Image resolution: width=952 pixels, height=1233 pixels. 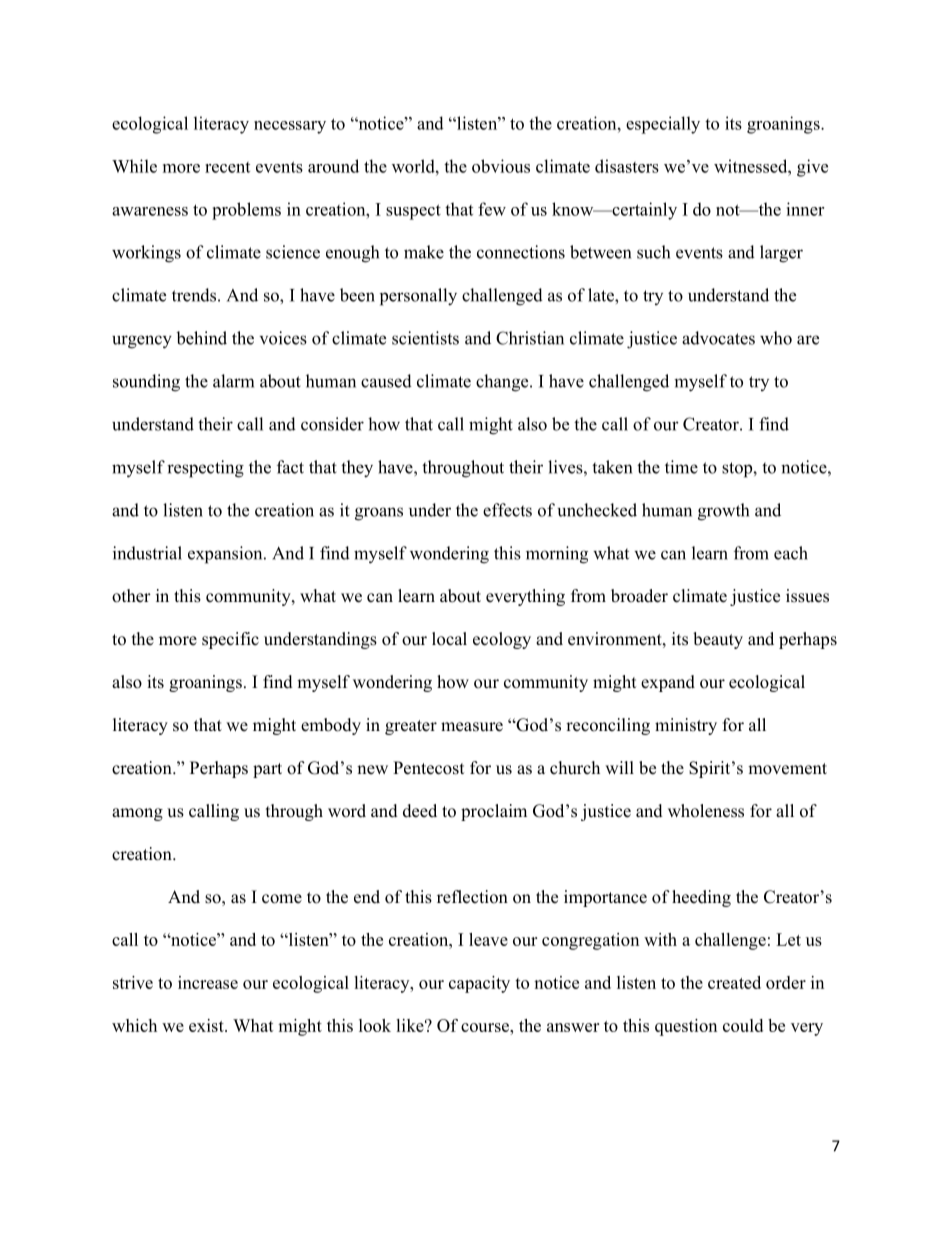 What do you see at coordinates (686, 726) in the screenshot?
I see `ministry` at bounding box center [686, 726].
